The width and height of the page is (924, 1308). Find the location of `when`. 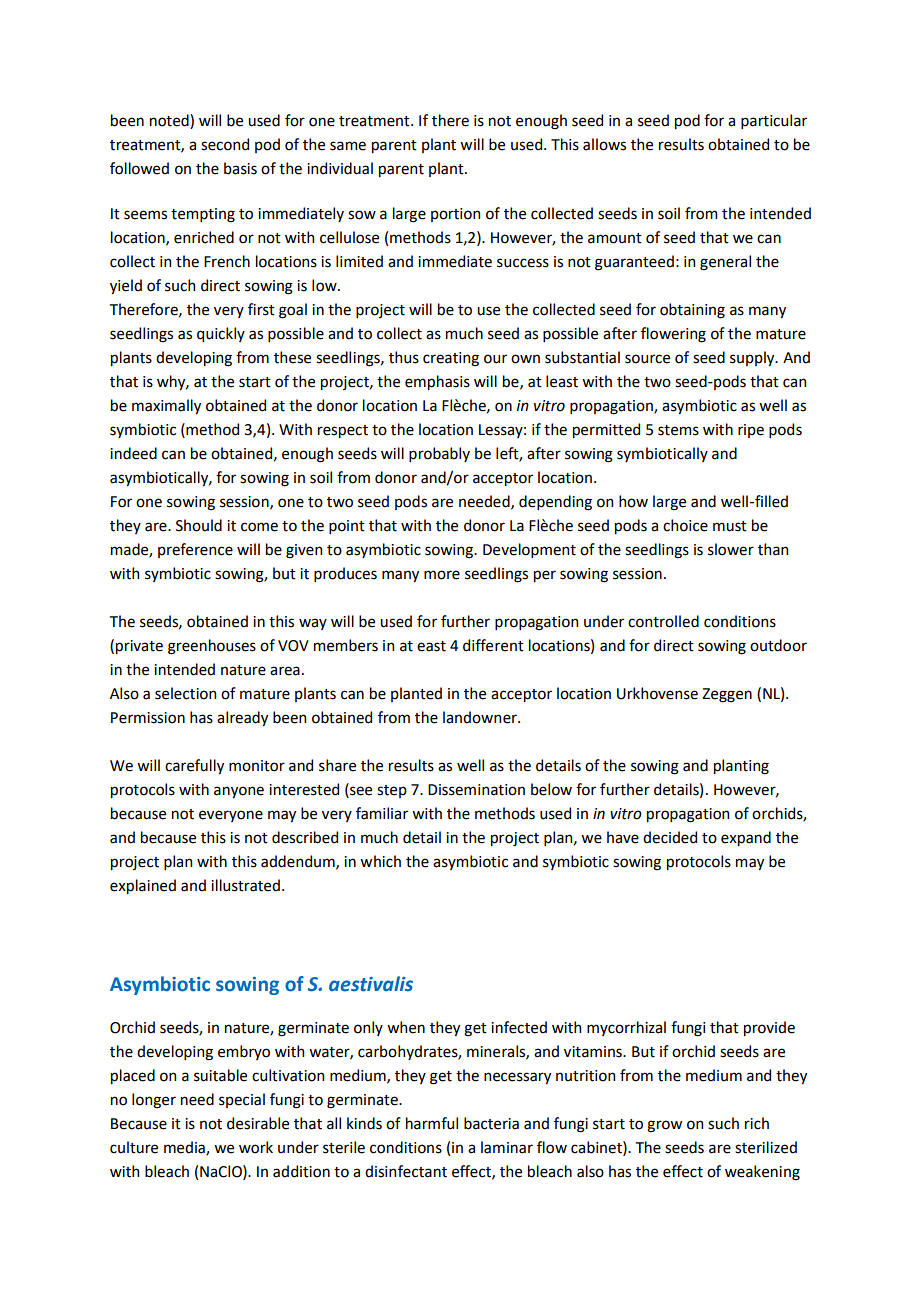

when is located at coordinates (406, 1027).
